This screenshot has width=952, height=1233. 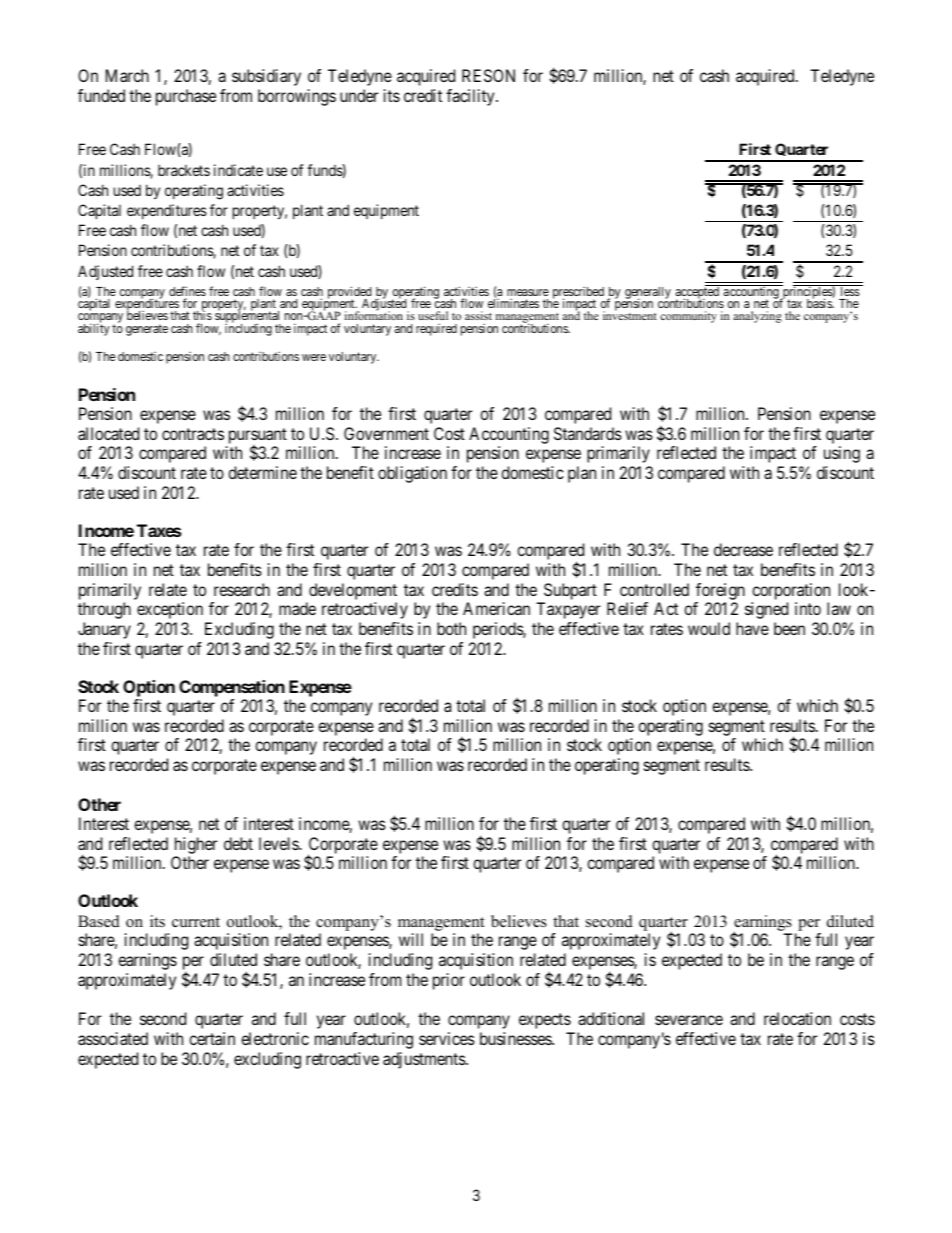 What do you see at coordinates (797, 1018) in the screenshot?
I see `relocation` at bounding box center [797, 1018].
